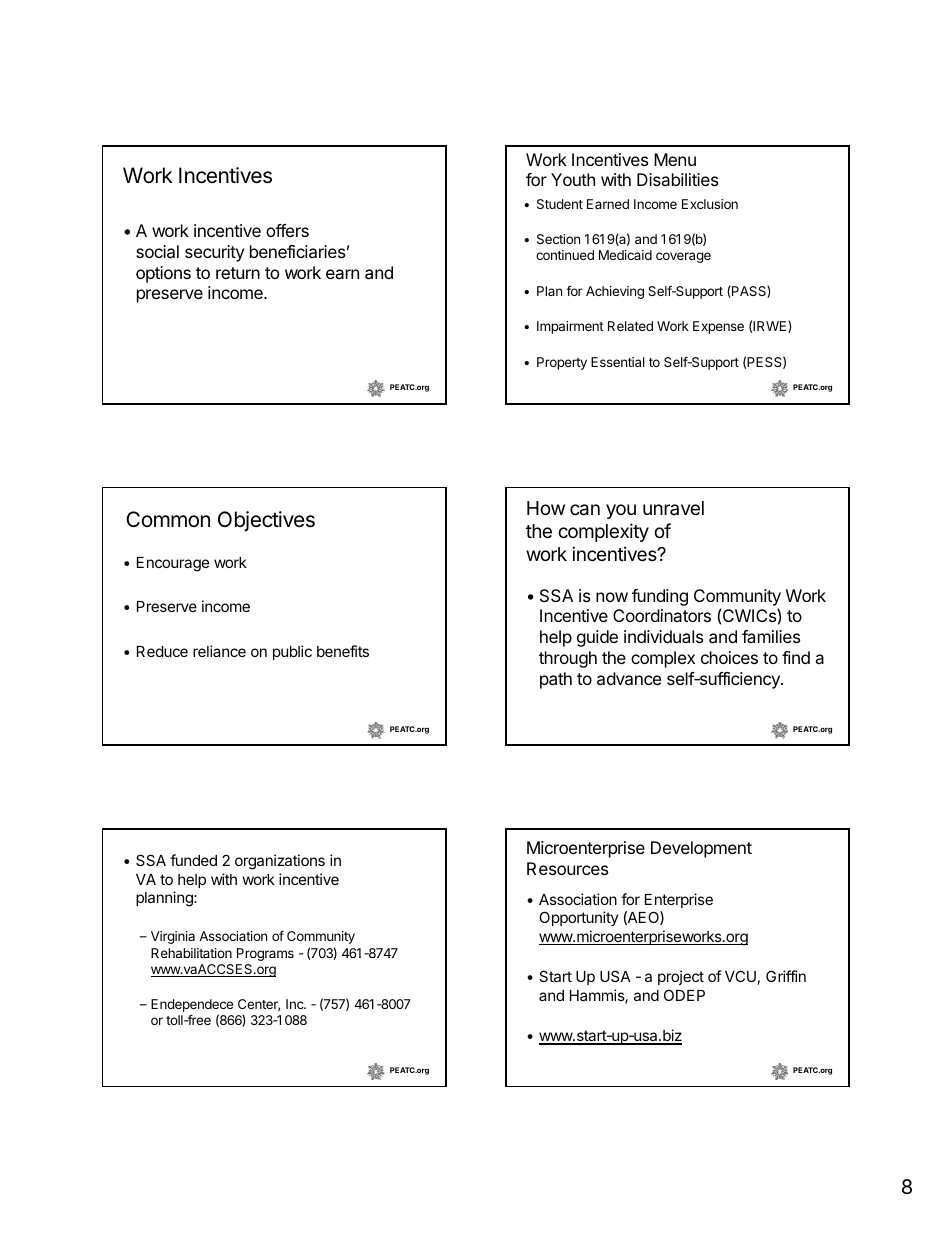  I want to click on Student, so click(560, 204).
